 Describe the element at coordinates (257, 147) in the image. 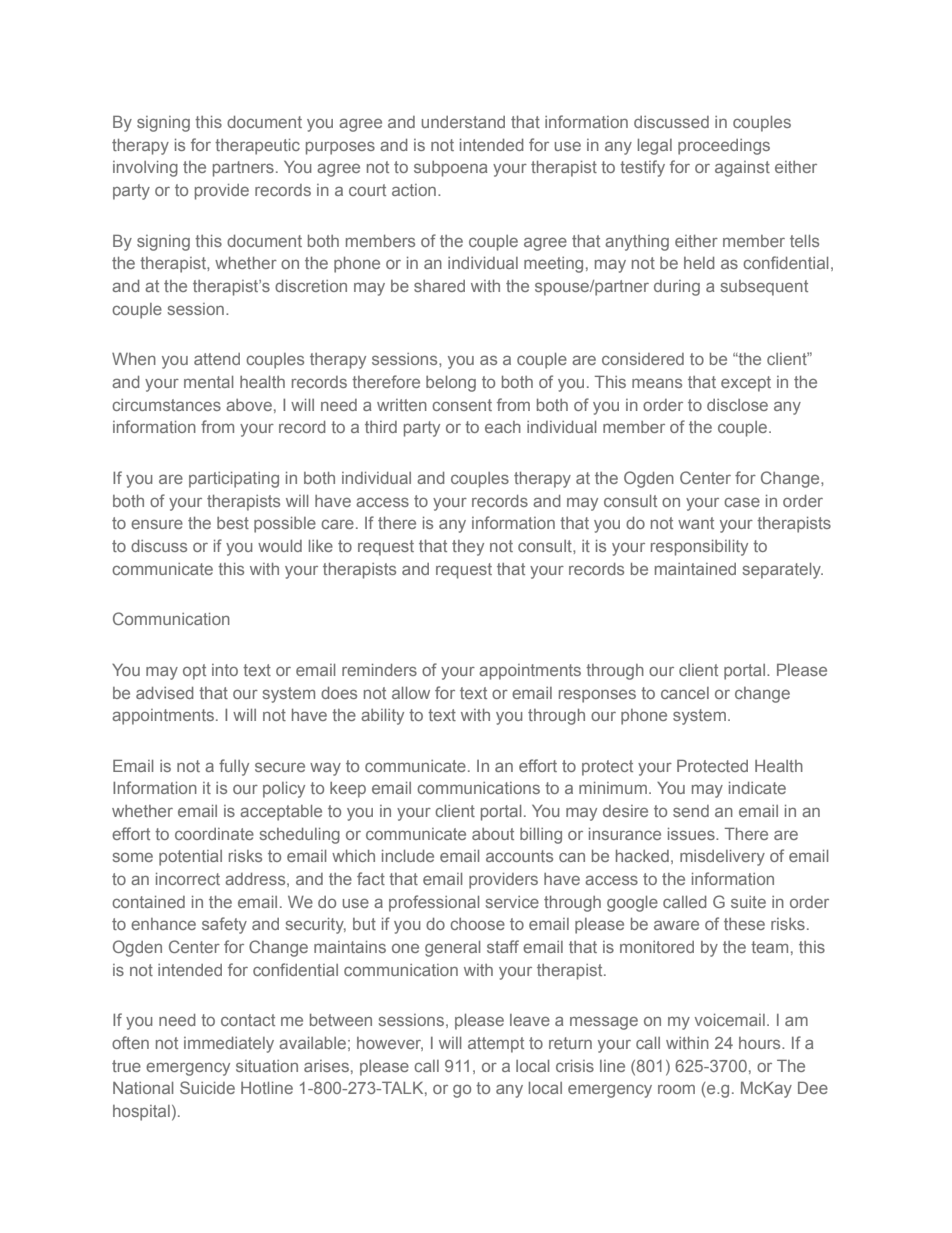

I see `therapeutic` at that location.
